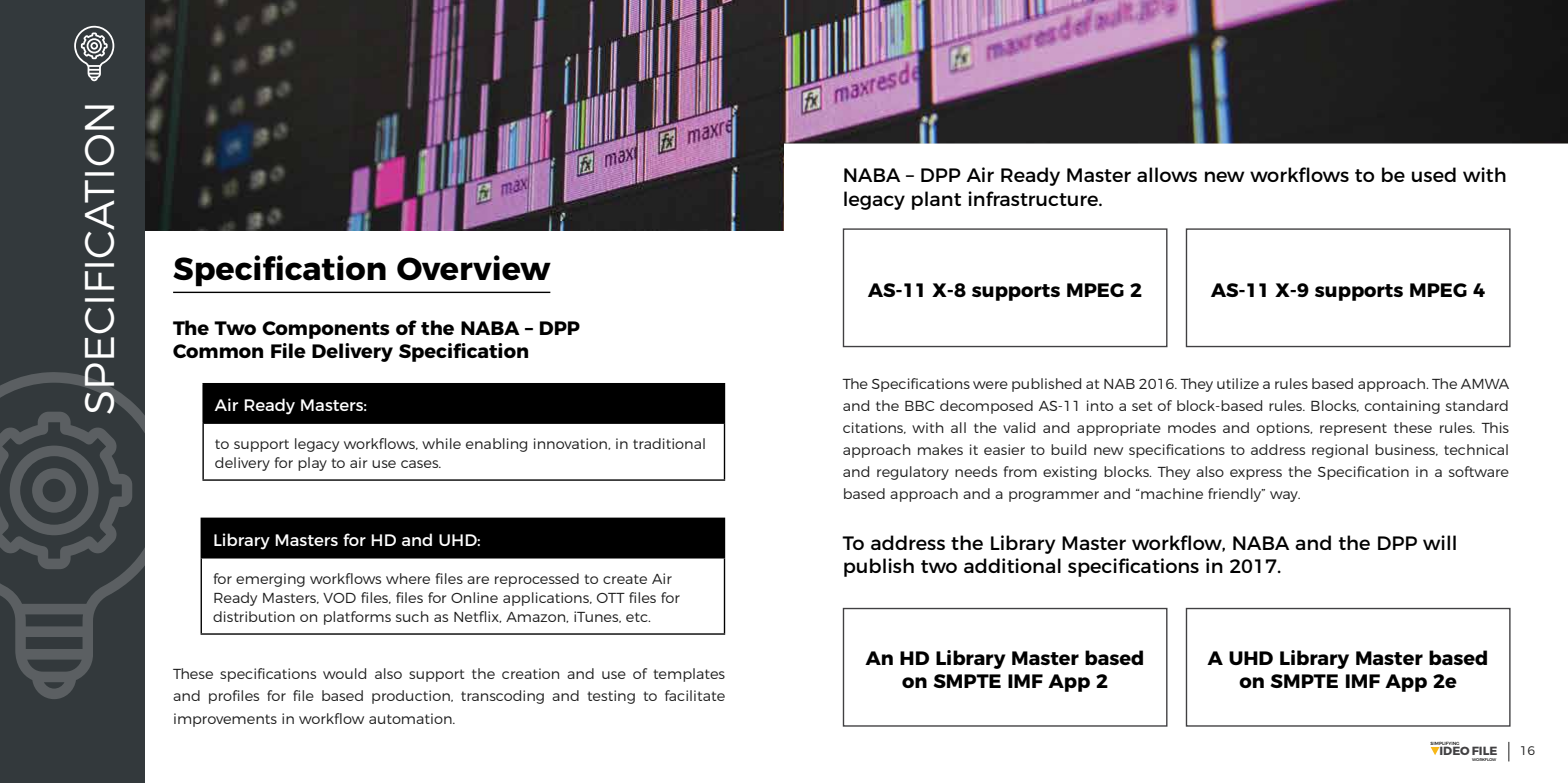 This screenshot has height=783, width=1568. I want to click on additional, so click(1012, 565).
